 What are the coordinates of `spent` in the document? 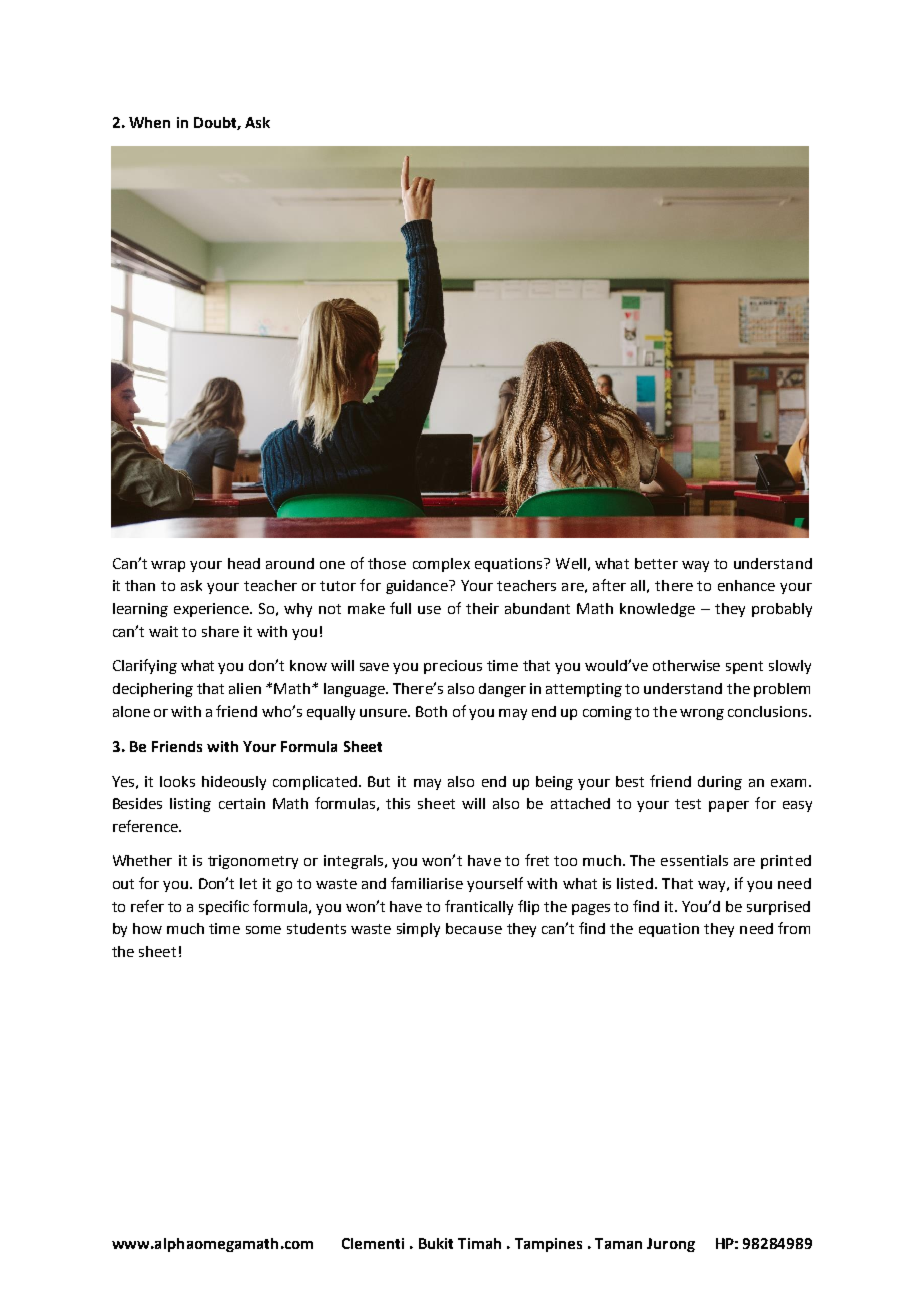 It's located at (744, 667).
